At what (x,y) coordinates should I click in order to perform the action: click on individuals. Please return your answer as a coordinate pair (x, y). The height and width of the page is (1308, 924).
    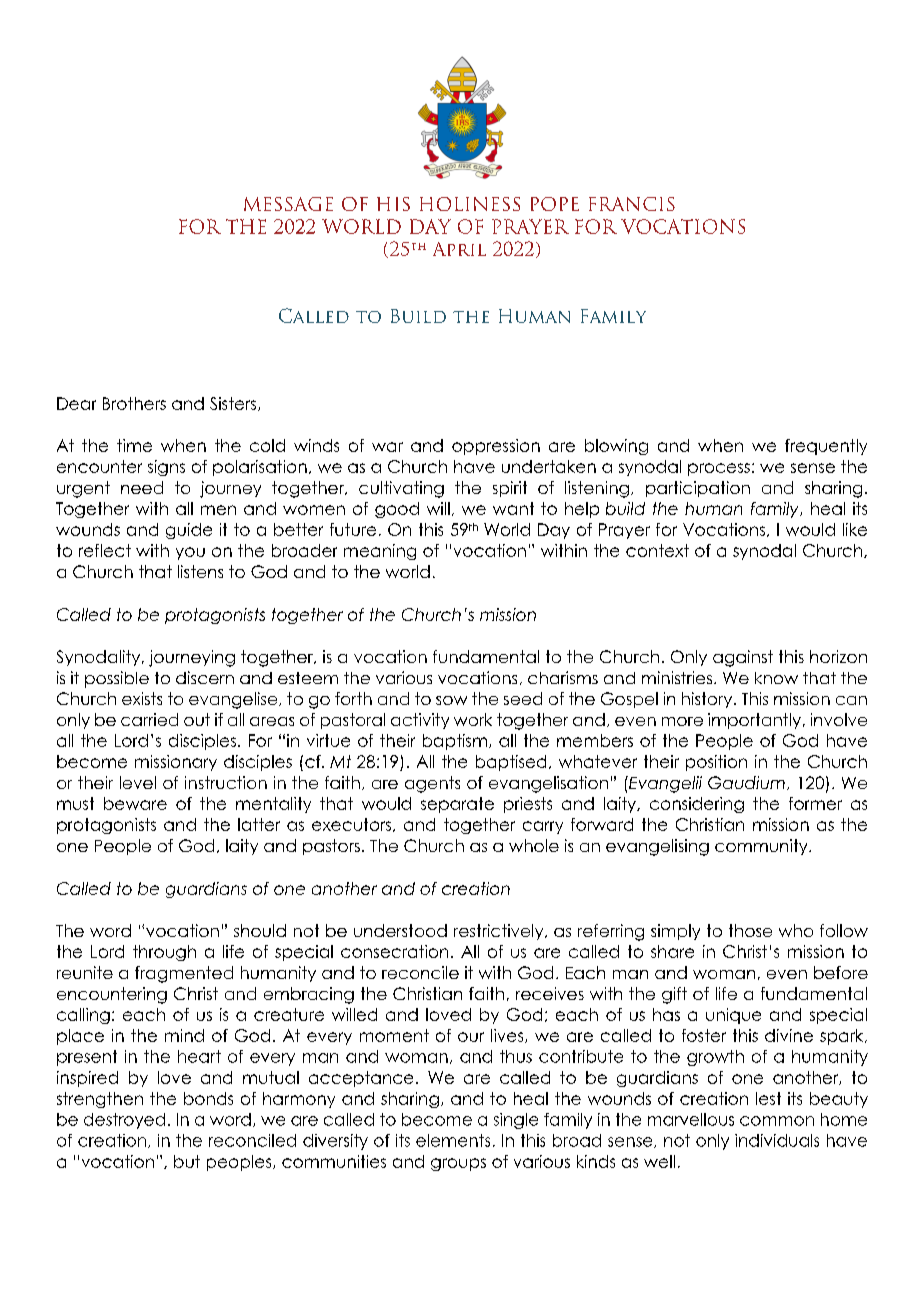
    Looking at the image, I should click on (777, 1140).
